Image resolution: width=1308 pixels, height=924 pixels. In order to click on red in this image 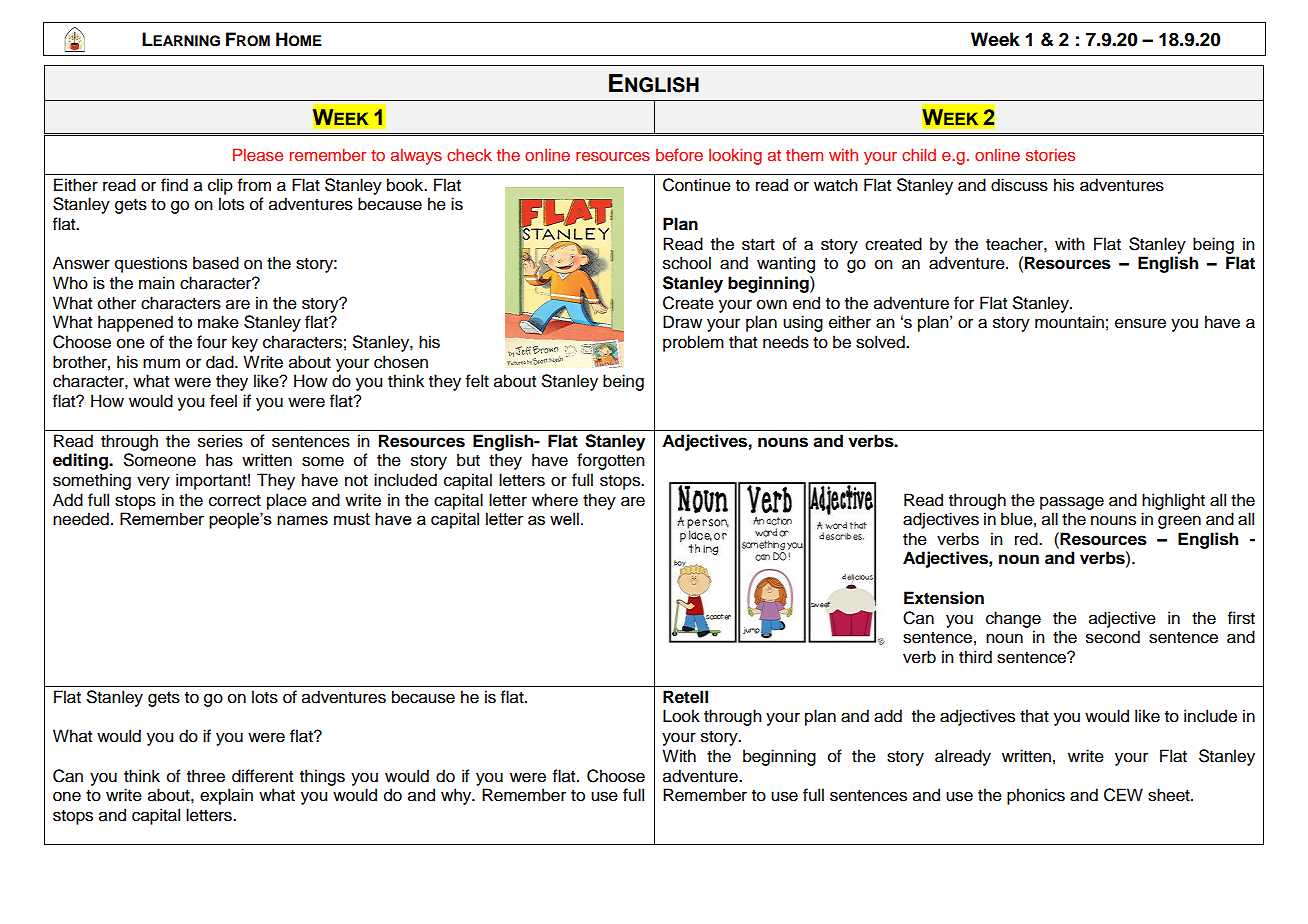, I will do `click(1027, 539)`.
